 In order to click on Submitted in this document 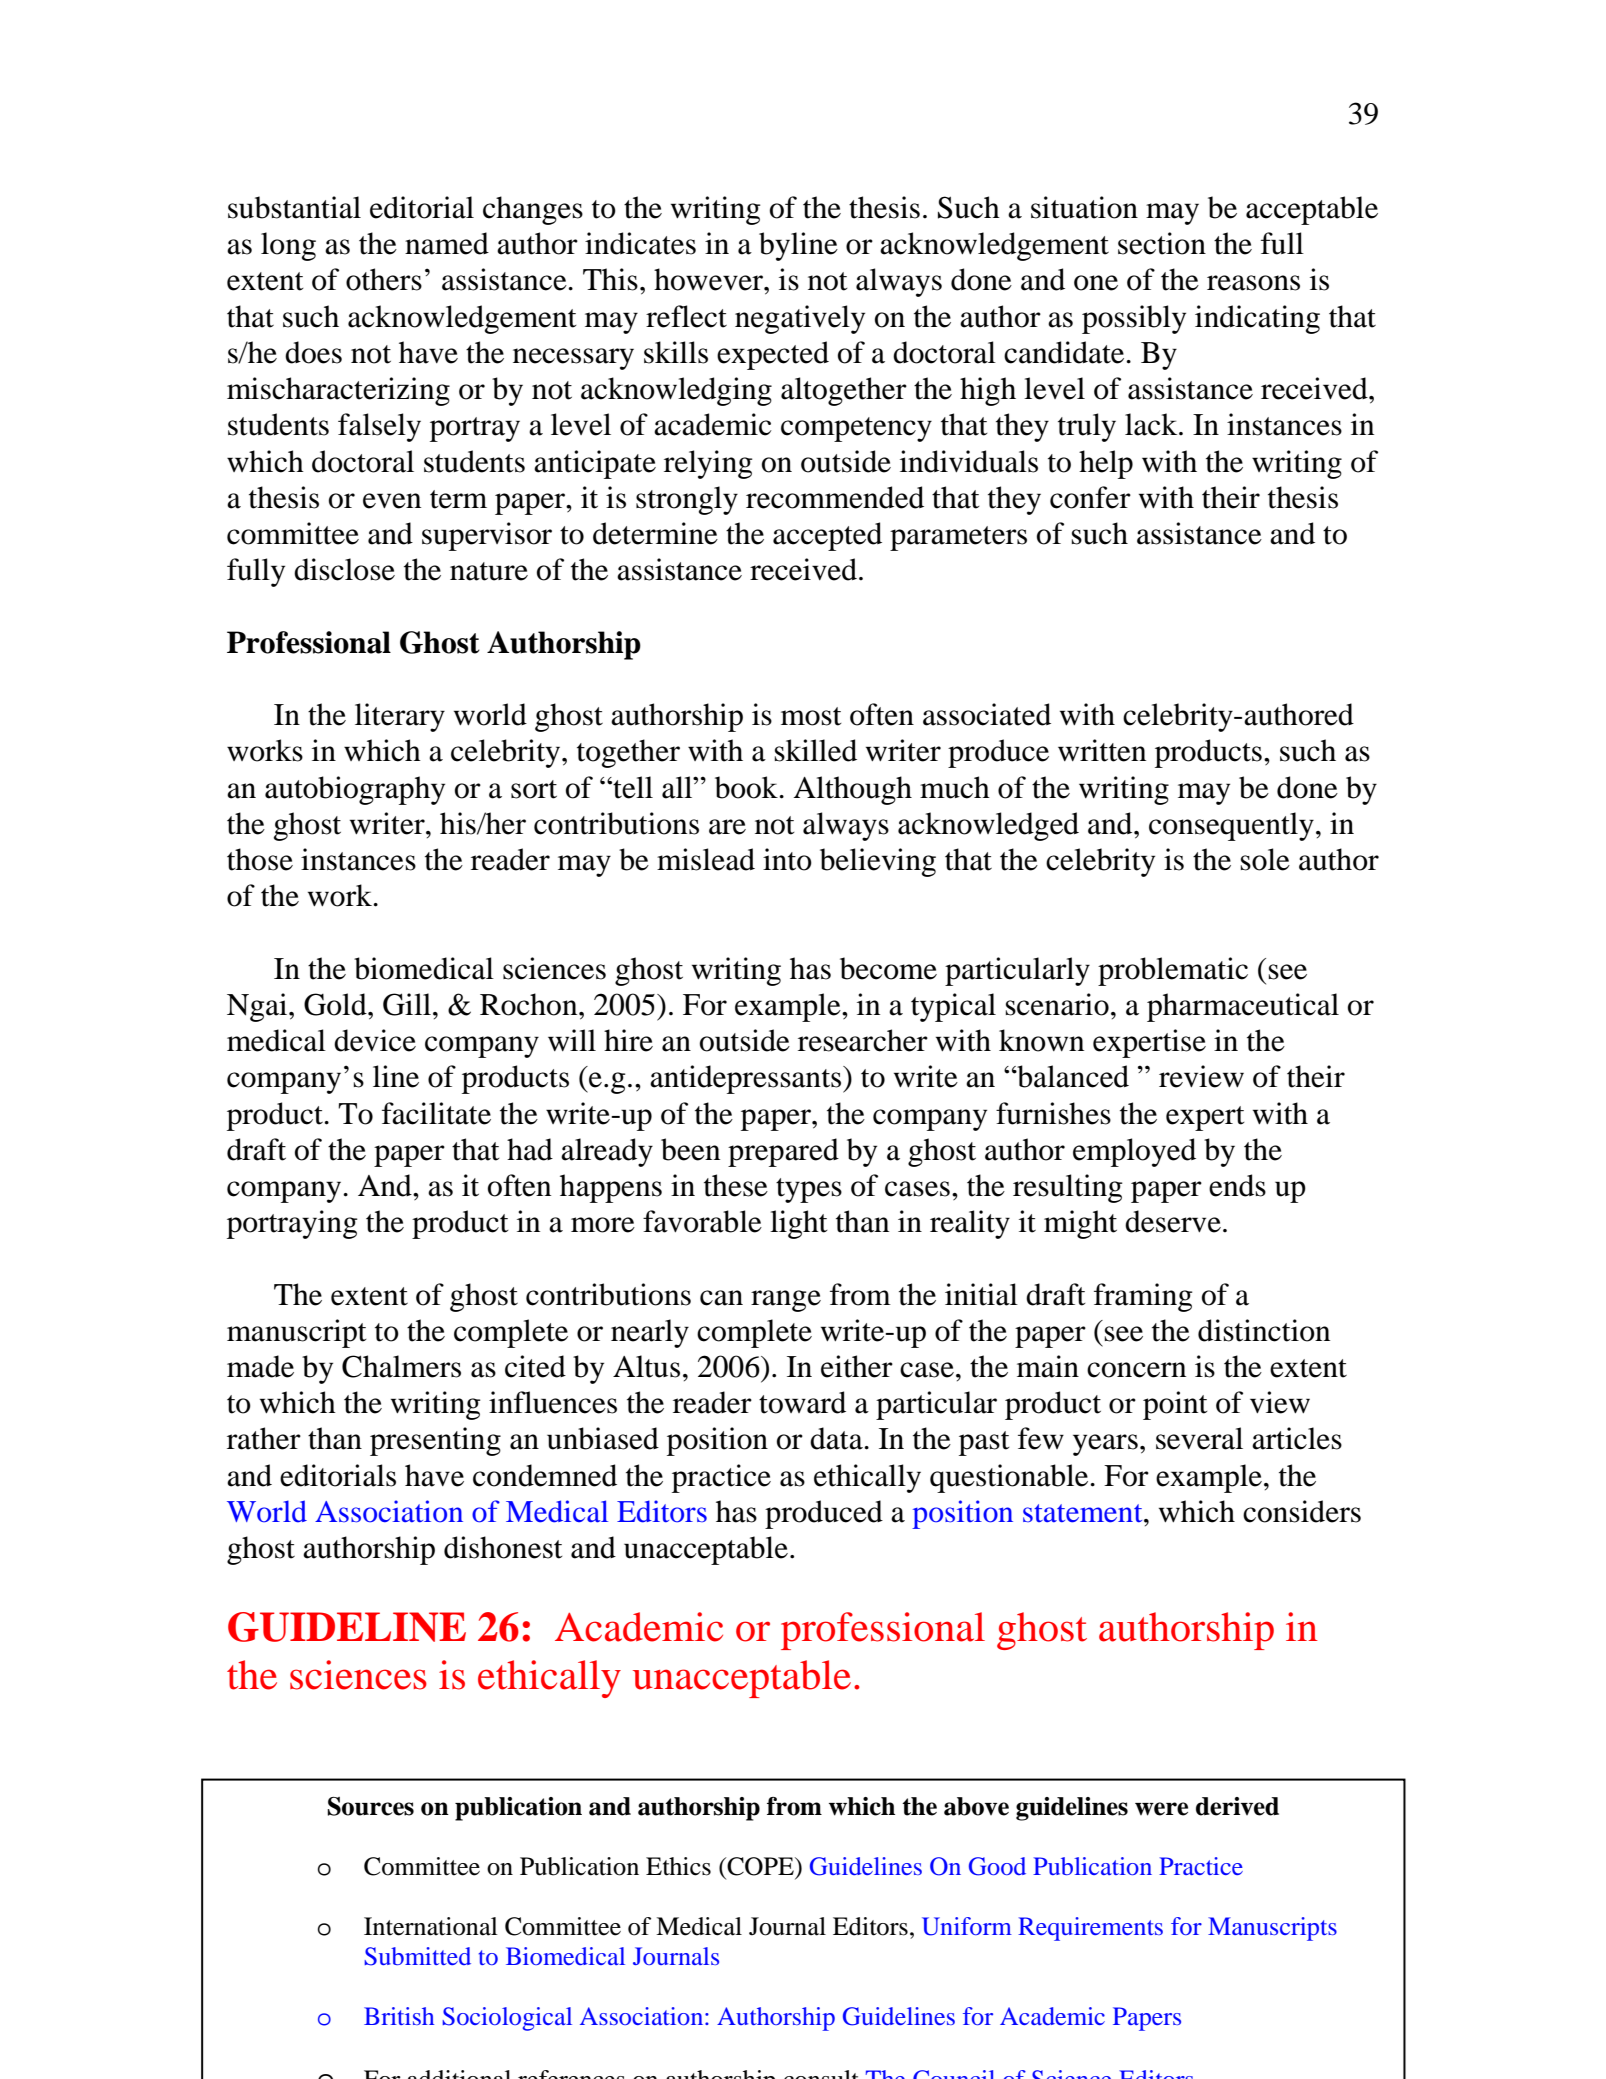, I will do `click(417, 1956)`.
